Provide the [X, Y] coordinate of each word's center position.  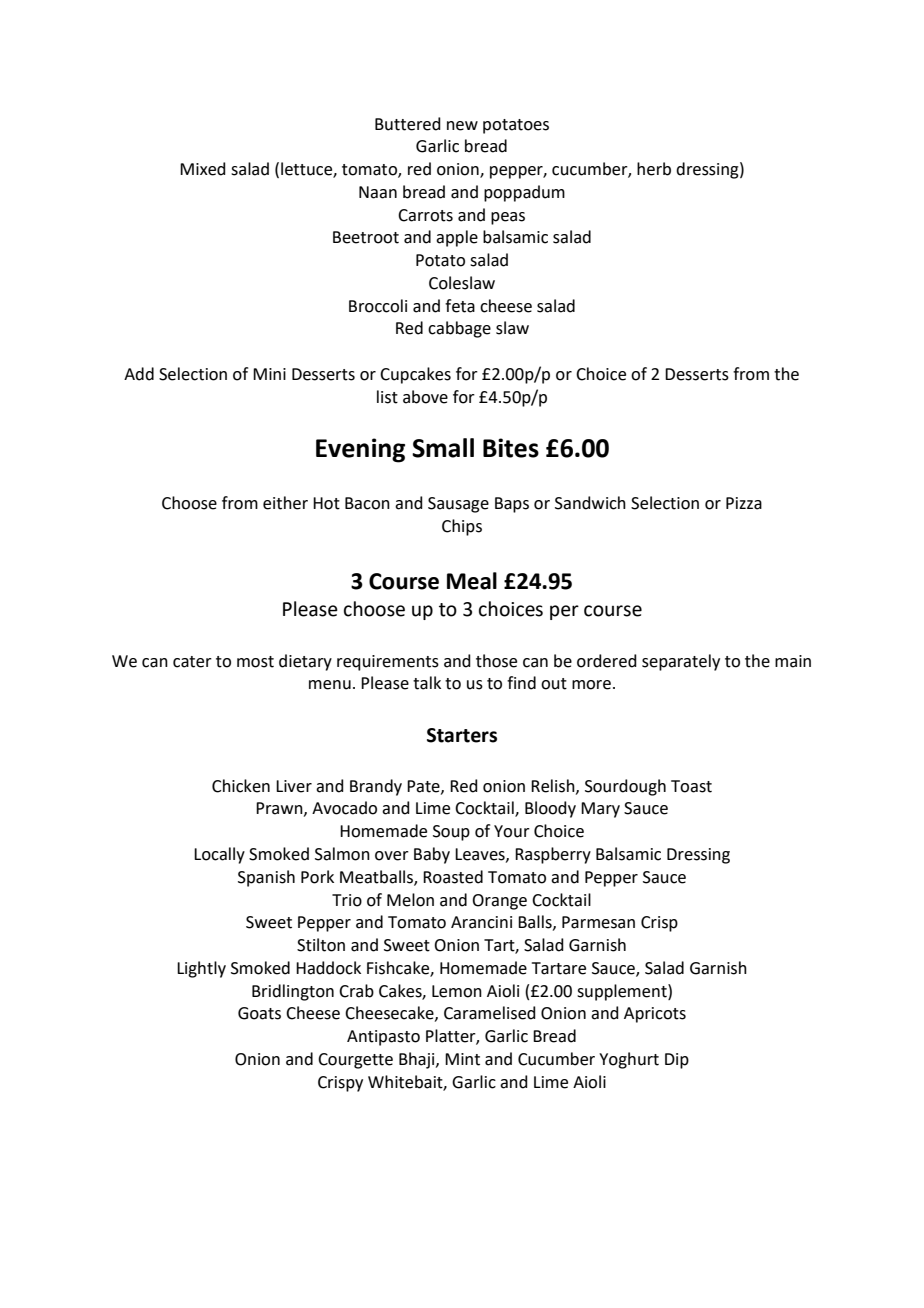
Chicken [241, 786]
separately [681, 662]
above [425, 397]
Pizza [744, 503]
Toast [691, 786]
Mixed [203, 169]
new [462, 126]
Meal [472, 581]
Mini [269, 374]
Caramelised [490, 1013]
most [255, 662]
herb [654, 169]
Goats [259, 1013]
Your [512, 831]
